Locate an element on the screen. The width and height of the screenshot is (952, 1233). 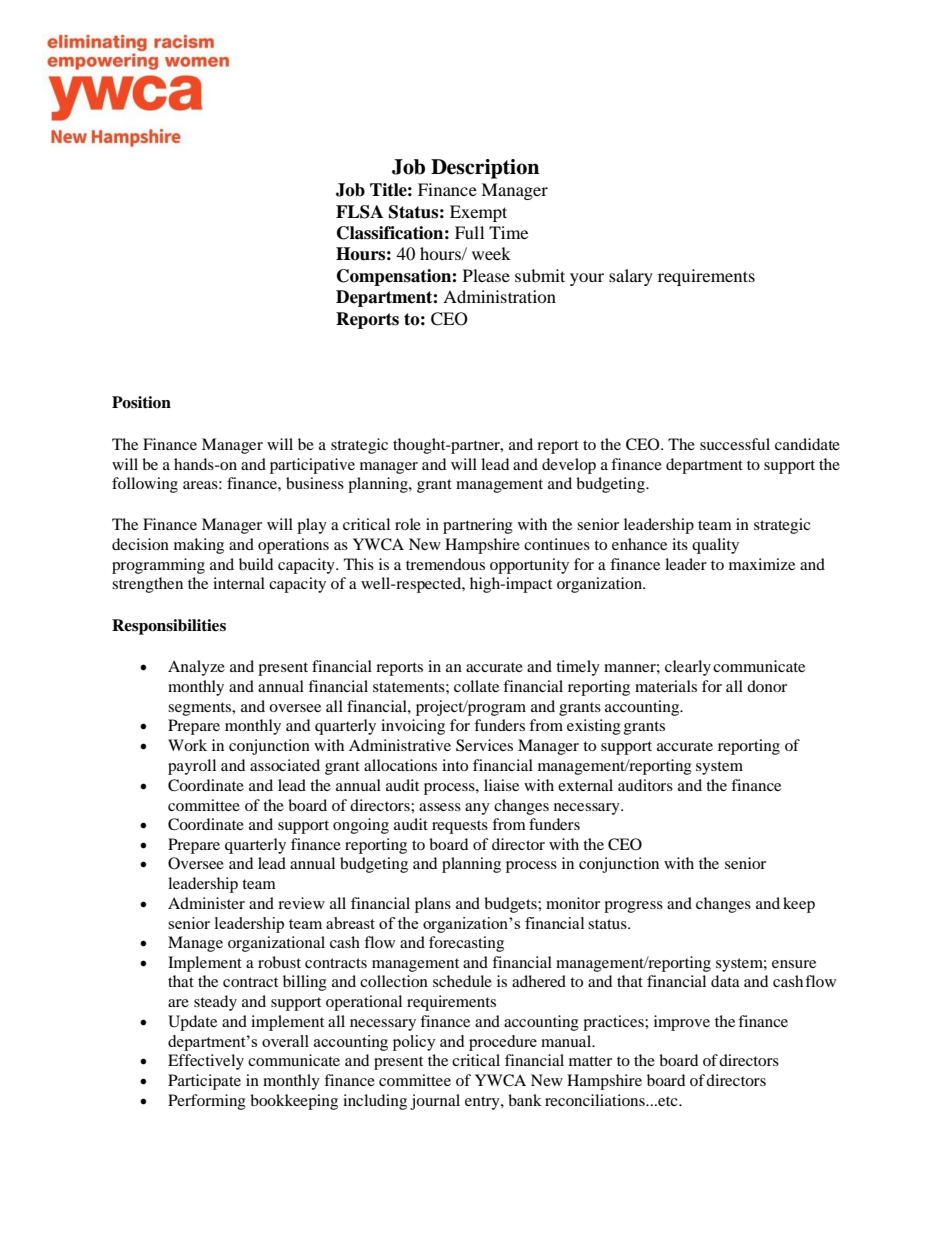
Analyze is located at coordinates (196, 668).
